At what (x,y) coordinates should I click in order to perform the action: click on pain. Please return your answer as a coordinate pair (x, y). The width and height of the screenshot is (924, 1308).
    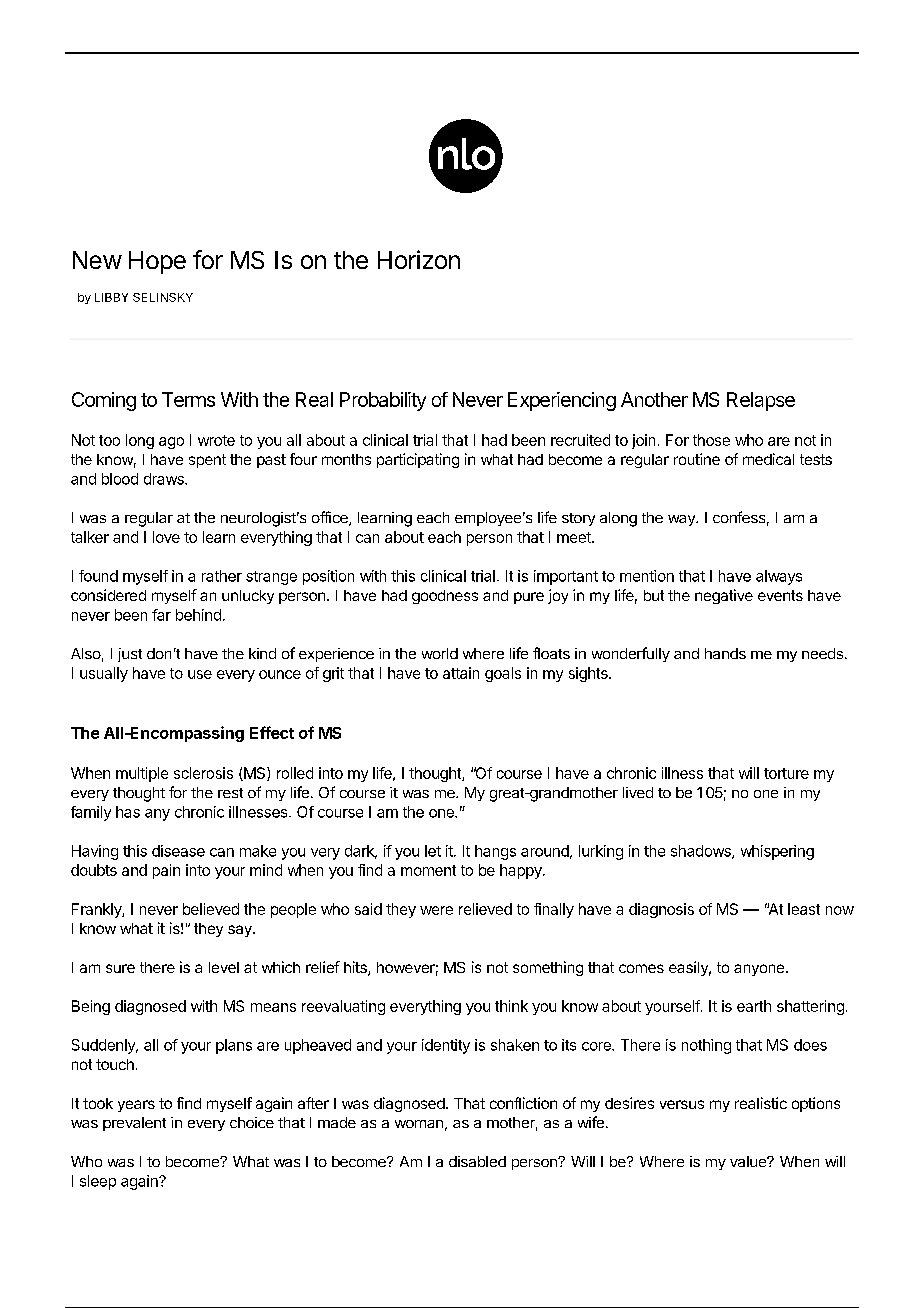
    Looking at the image, I should click on (166, 871).
